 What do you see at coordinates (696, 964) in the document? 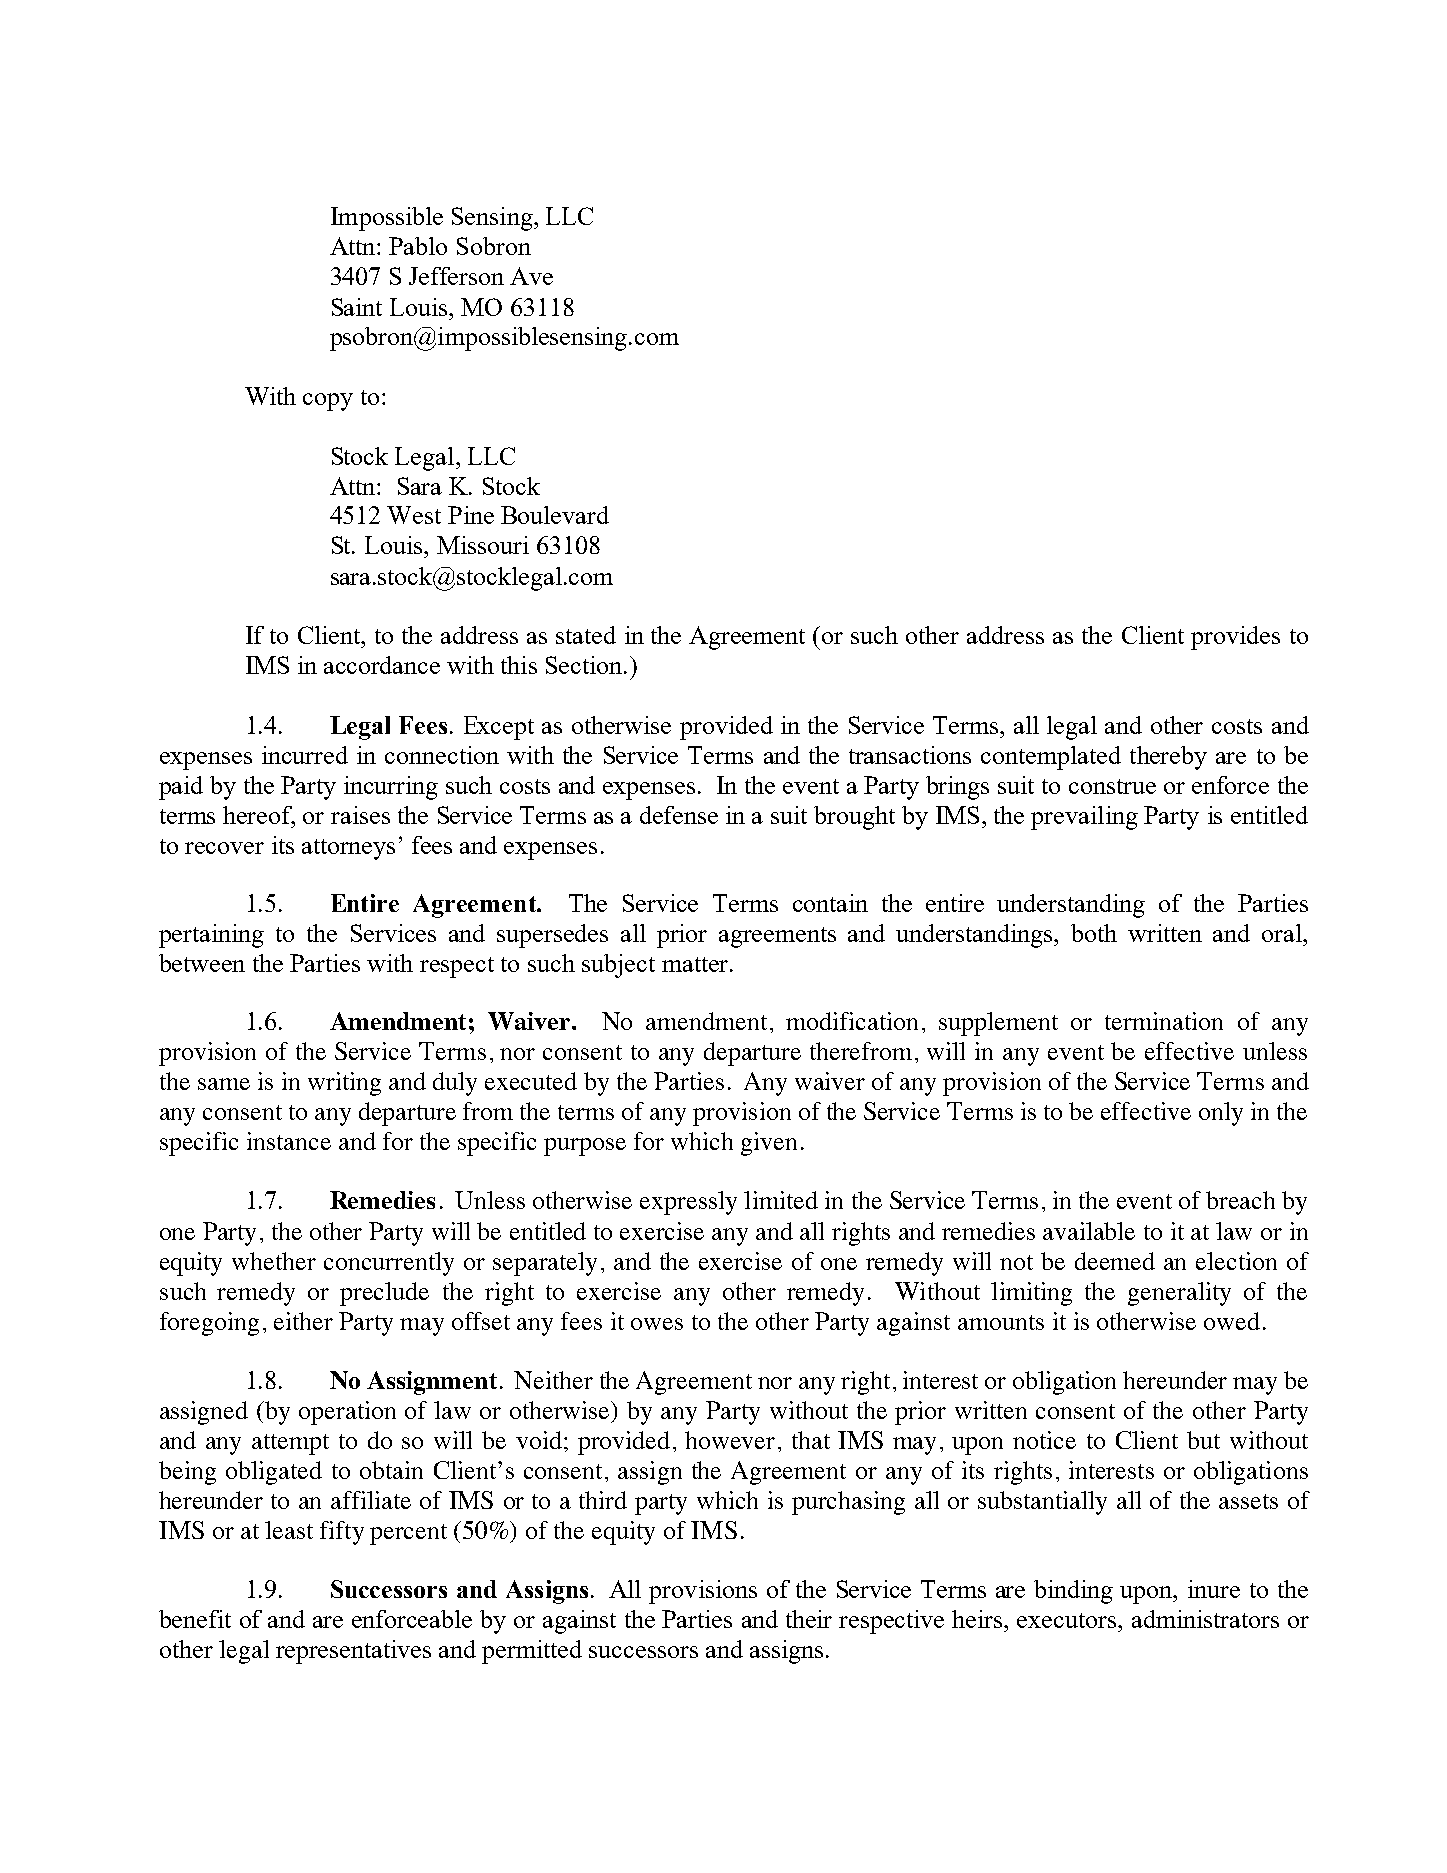
I see `matter` at bounding box center [696, 964].
